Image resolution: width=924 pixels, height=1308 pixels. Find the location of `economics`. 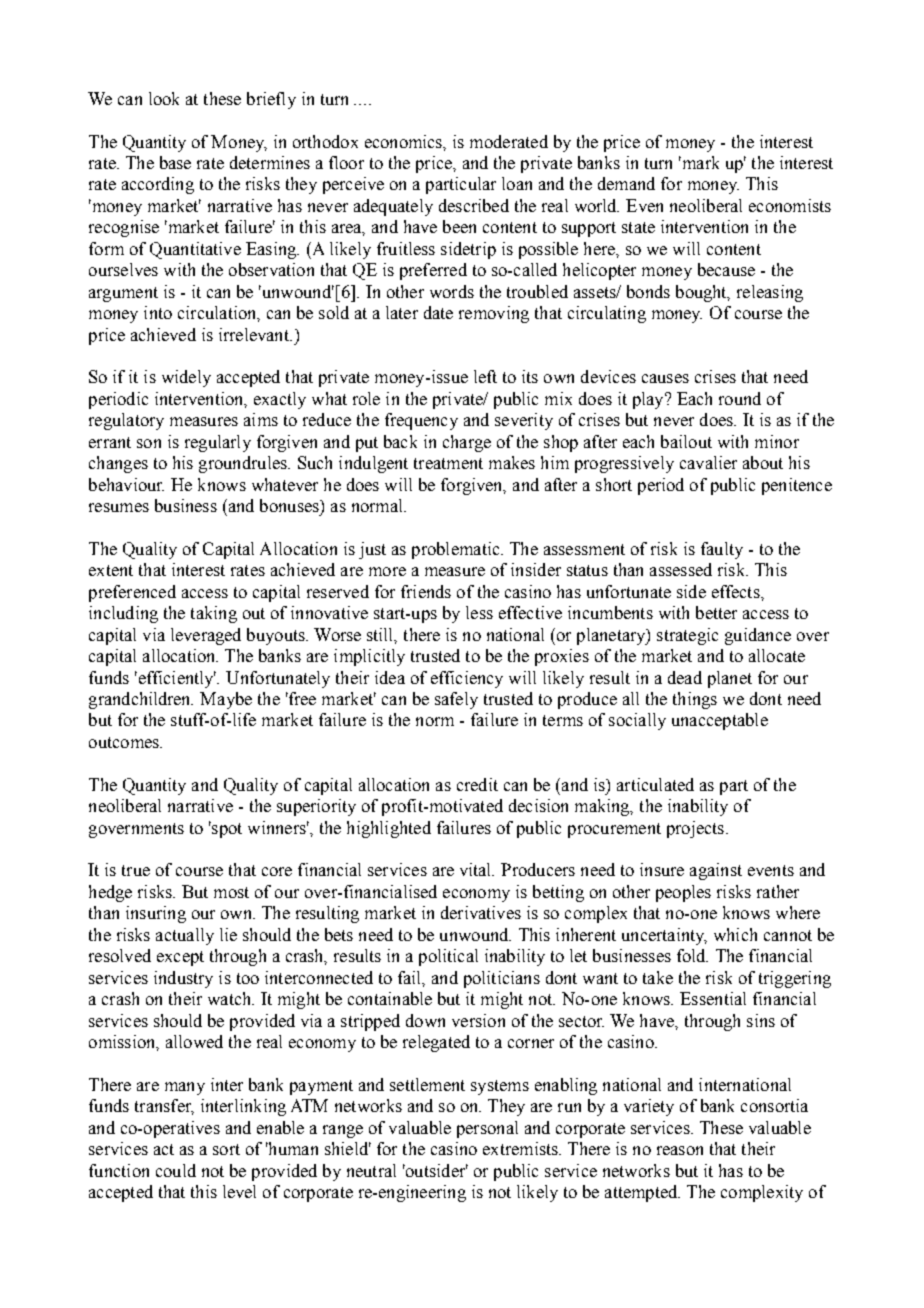

economics is located at coordinates (405, 142).
